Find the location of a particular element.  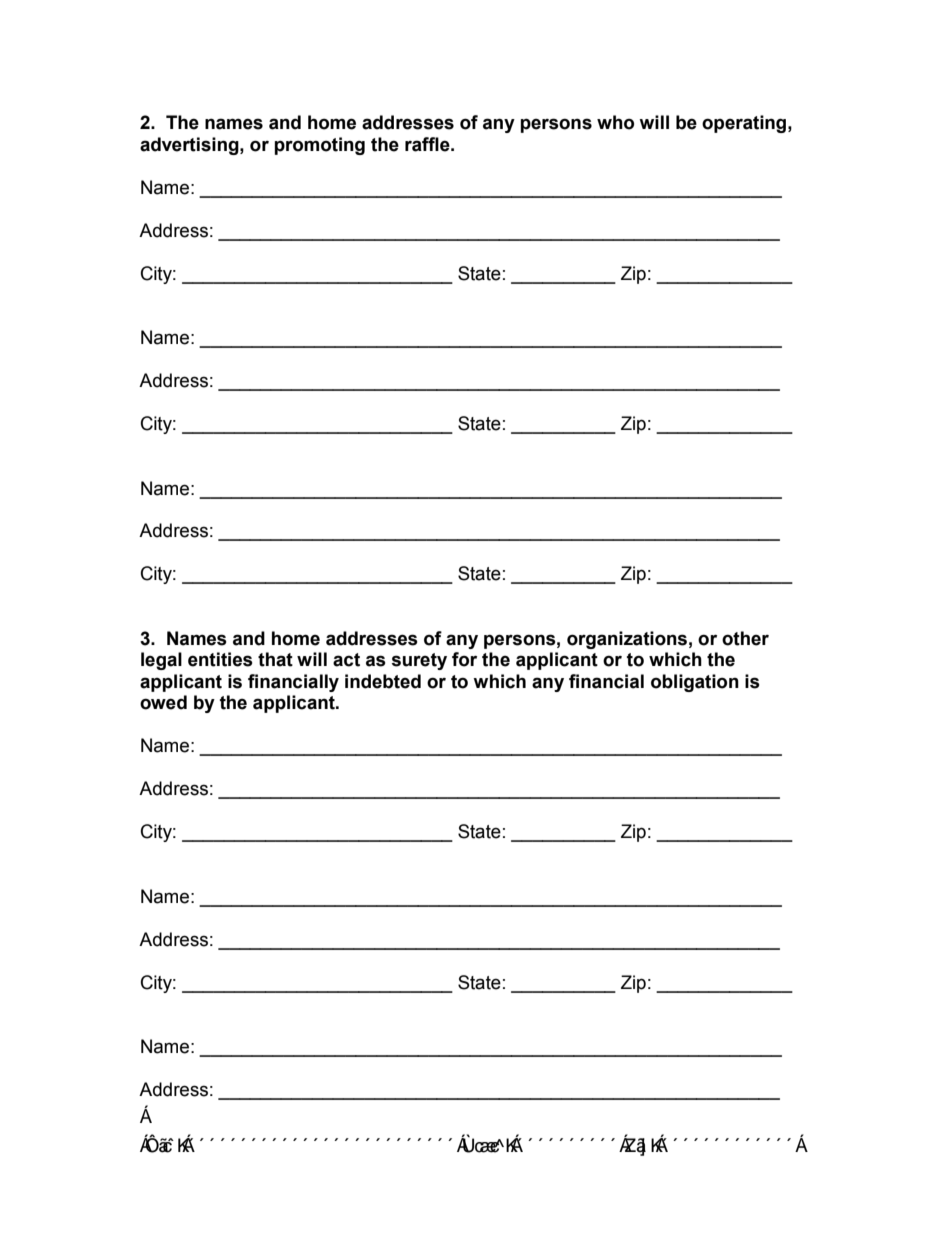

promoting is located at coordinates (319, 146).
